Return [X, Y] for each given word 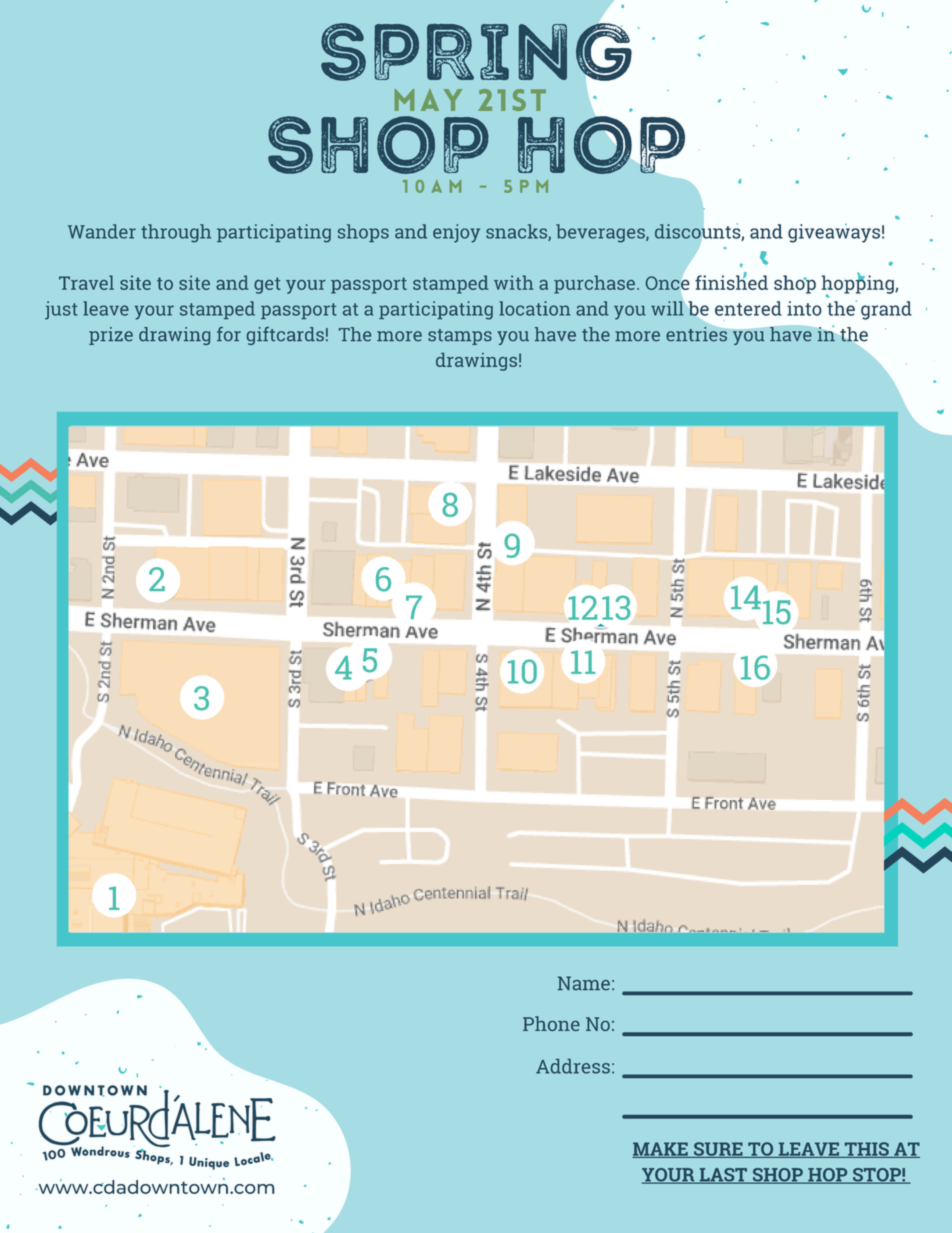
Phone [551, 1023]
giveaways [834, 233]
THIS [866, 1150]
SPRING [477, 51]
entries [697, 333]
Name [584, 983]
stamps [460, 337]
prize [111, 336]
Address [573, 1066]
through [176, 233]
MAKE [661, 1150]
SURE [718, 1150]
